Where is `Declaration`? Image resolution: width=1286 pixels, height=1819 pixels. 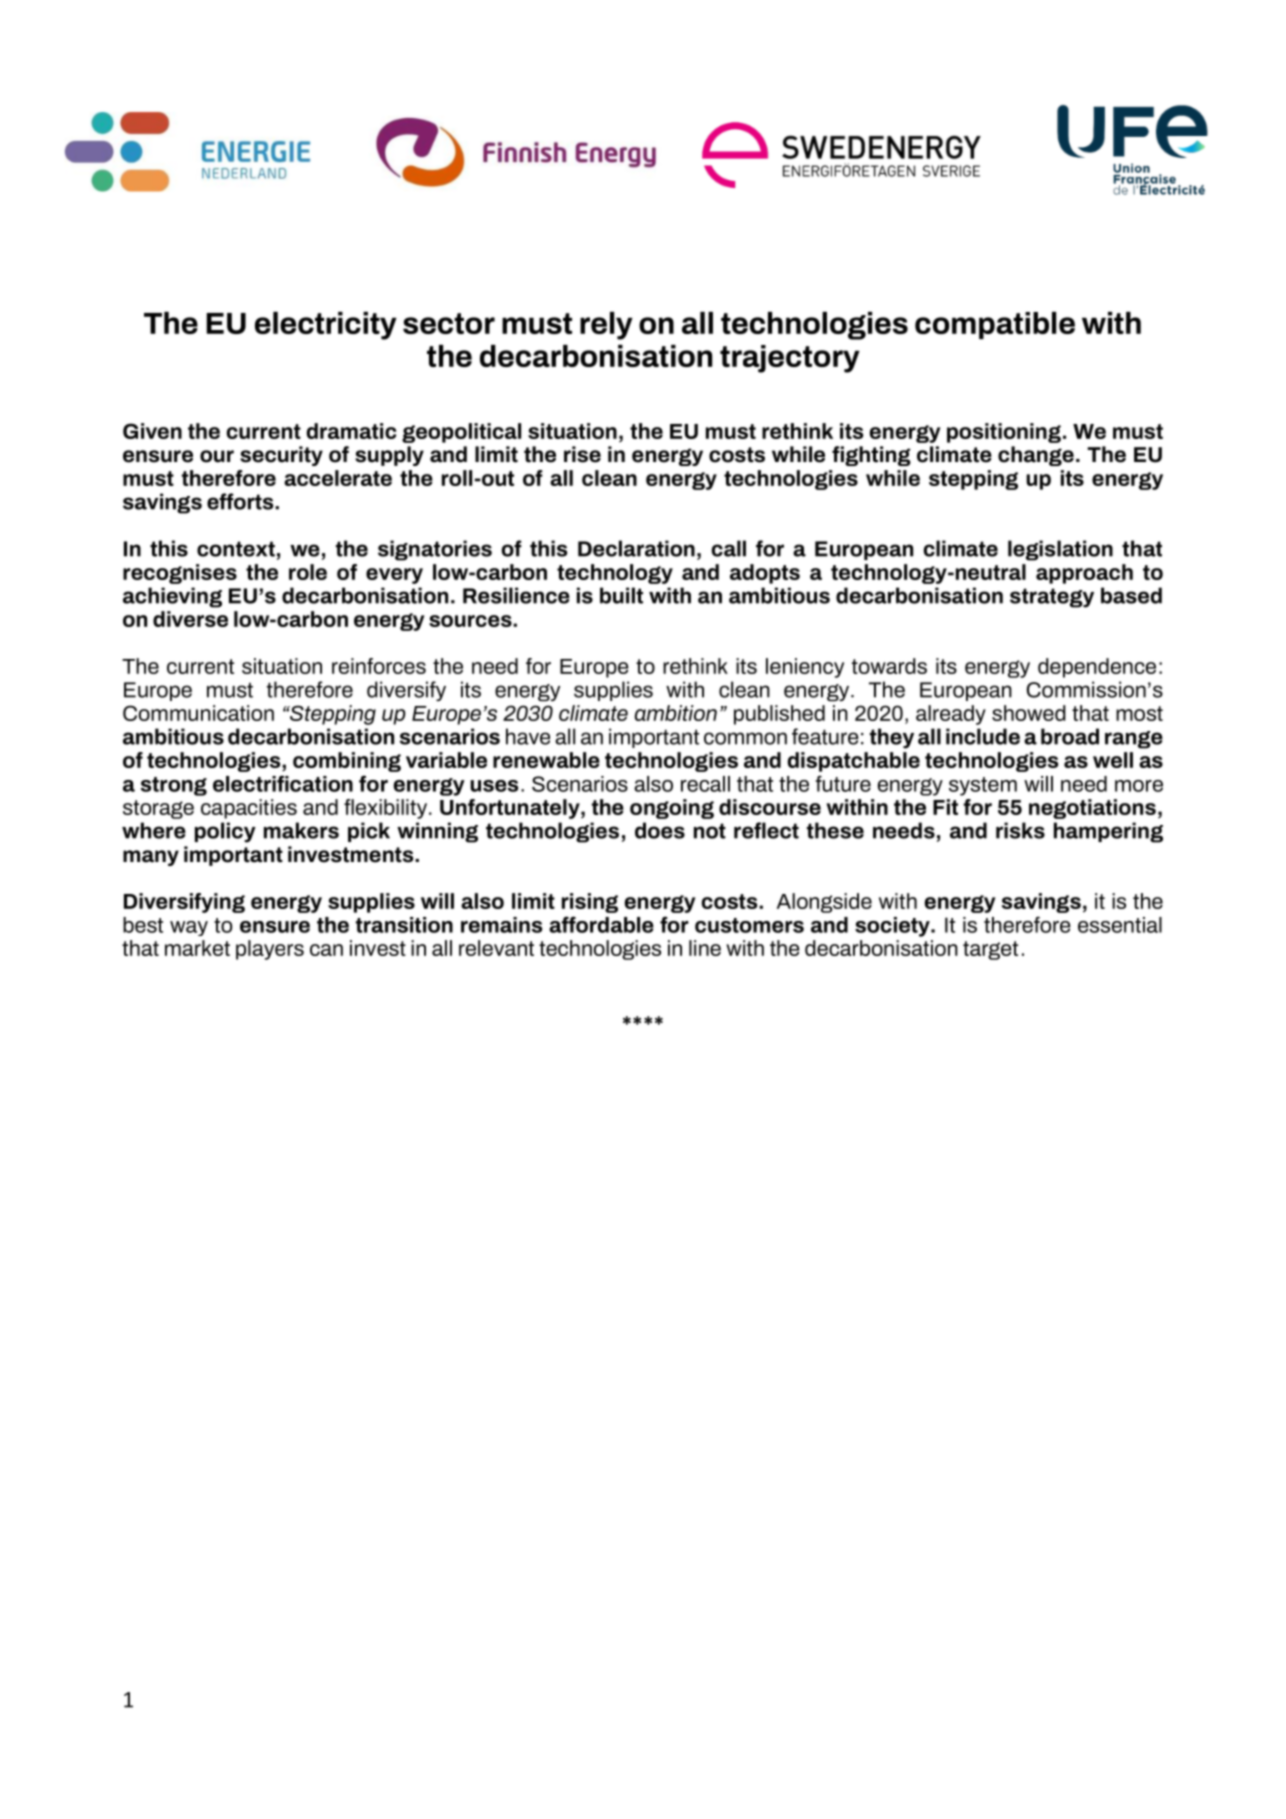 Declaration is located at coordinates (636, 548).
